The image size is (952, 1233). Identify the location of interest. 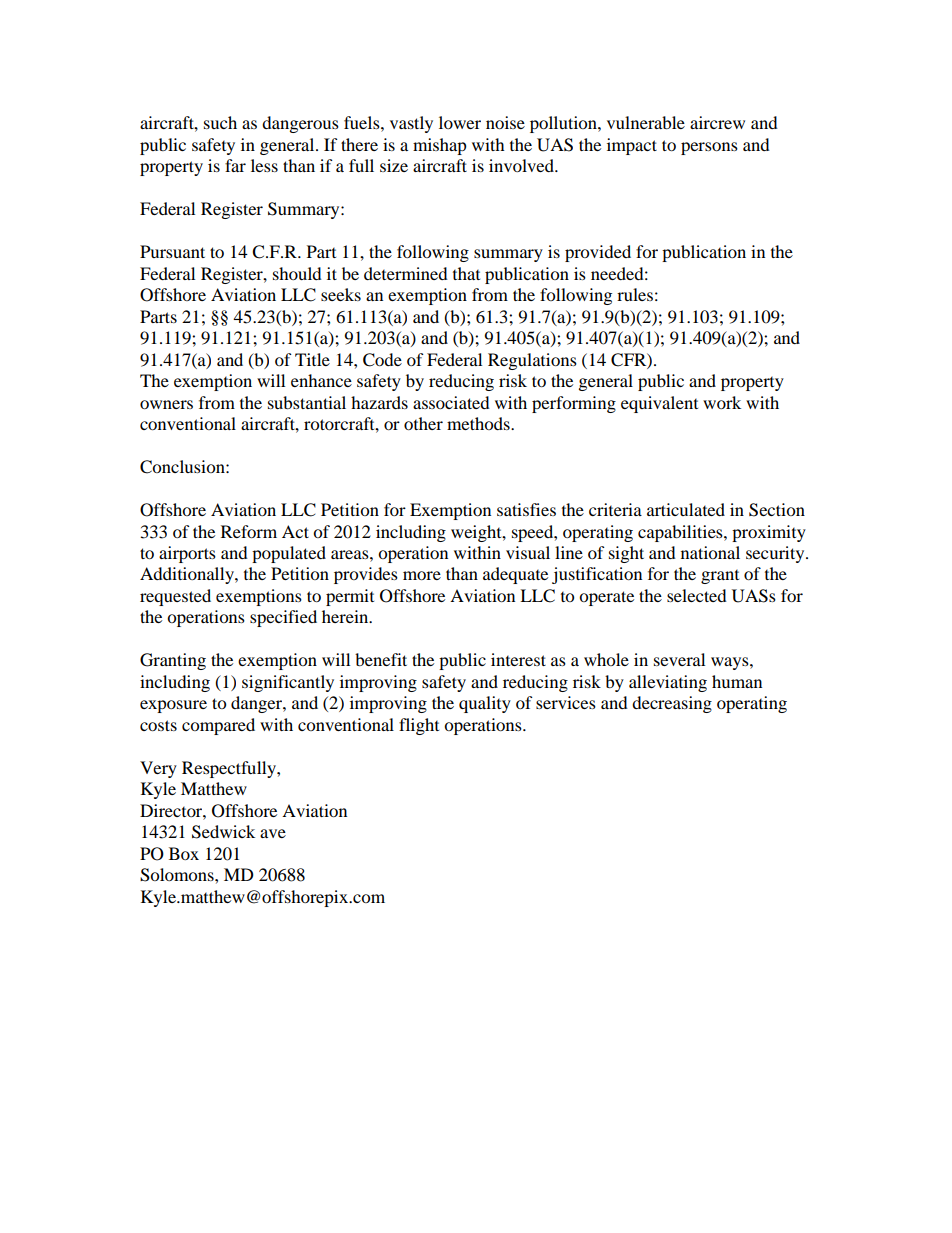
(518, 659).
